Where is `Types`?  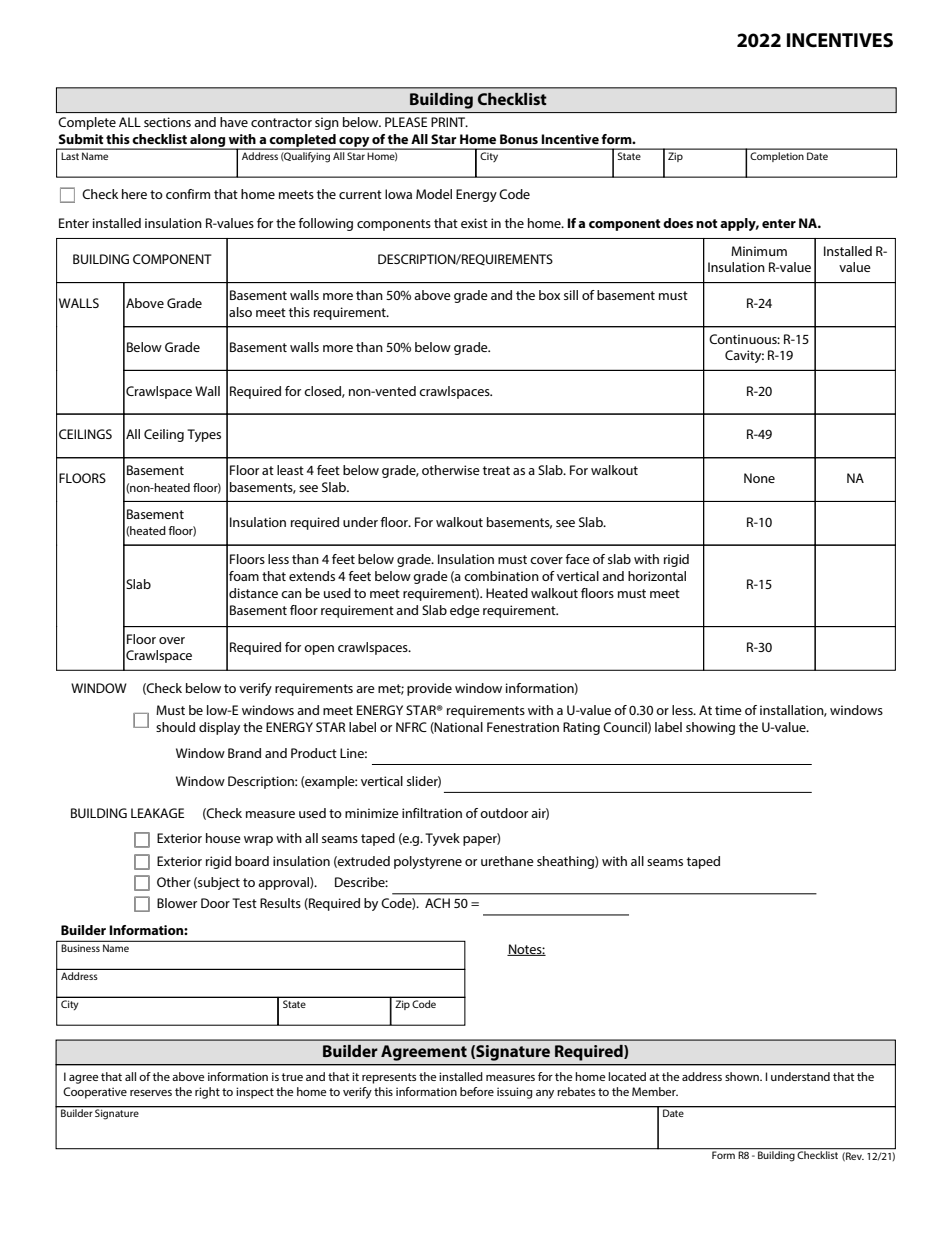
Types is located at coordinates (204, 435).
